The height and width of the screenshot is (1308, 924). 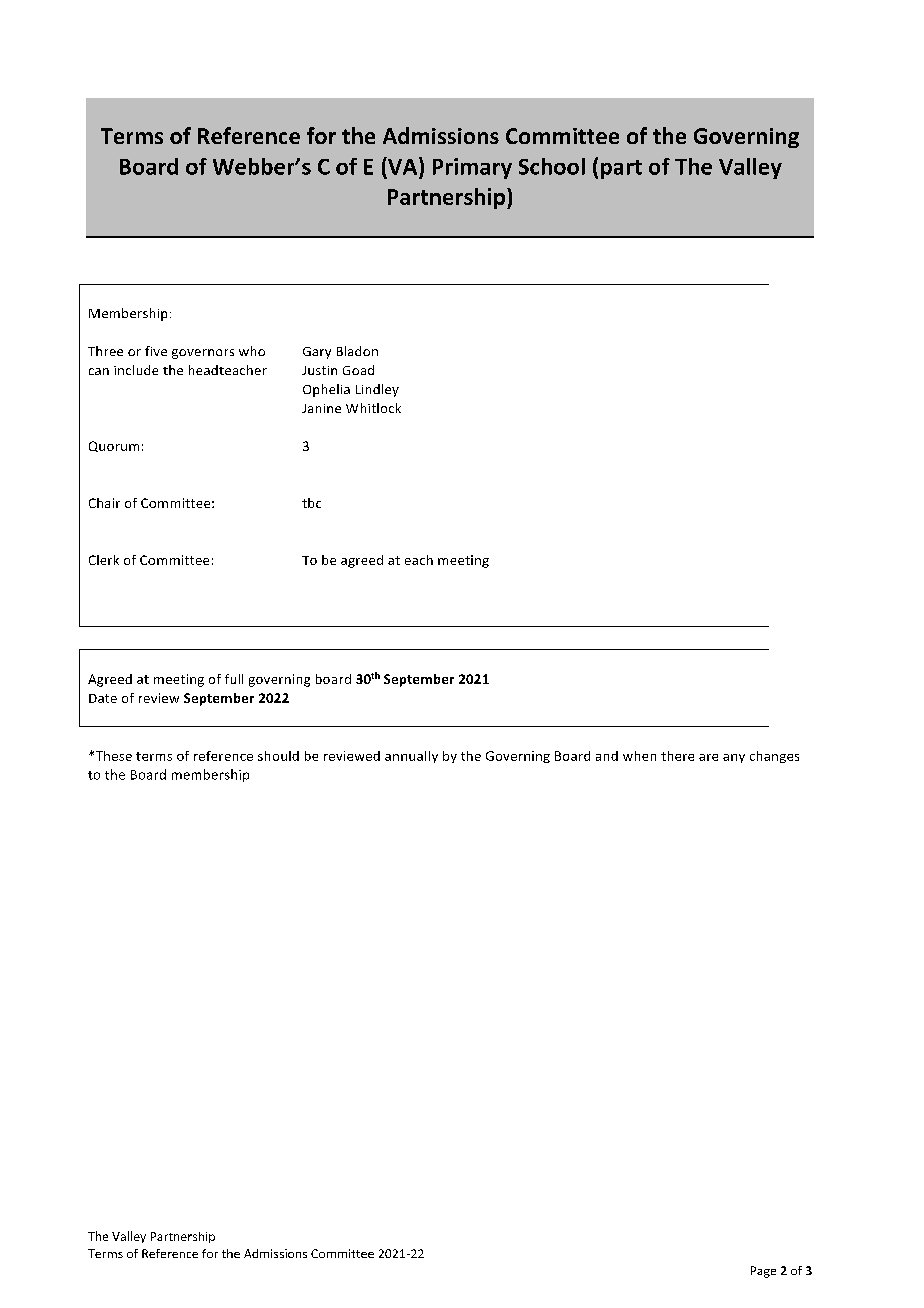 I want to click on annually, so click(x=411, y=757).
